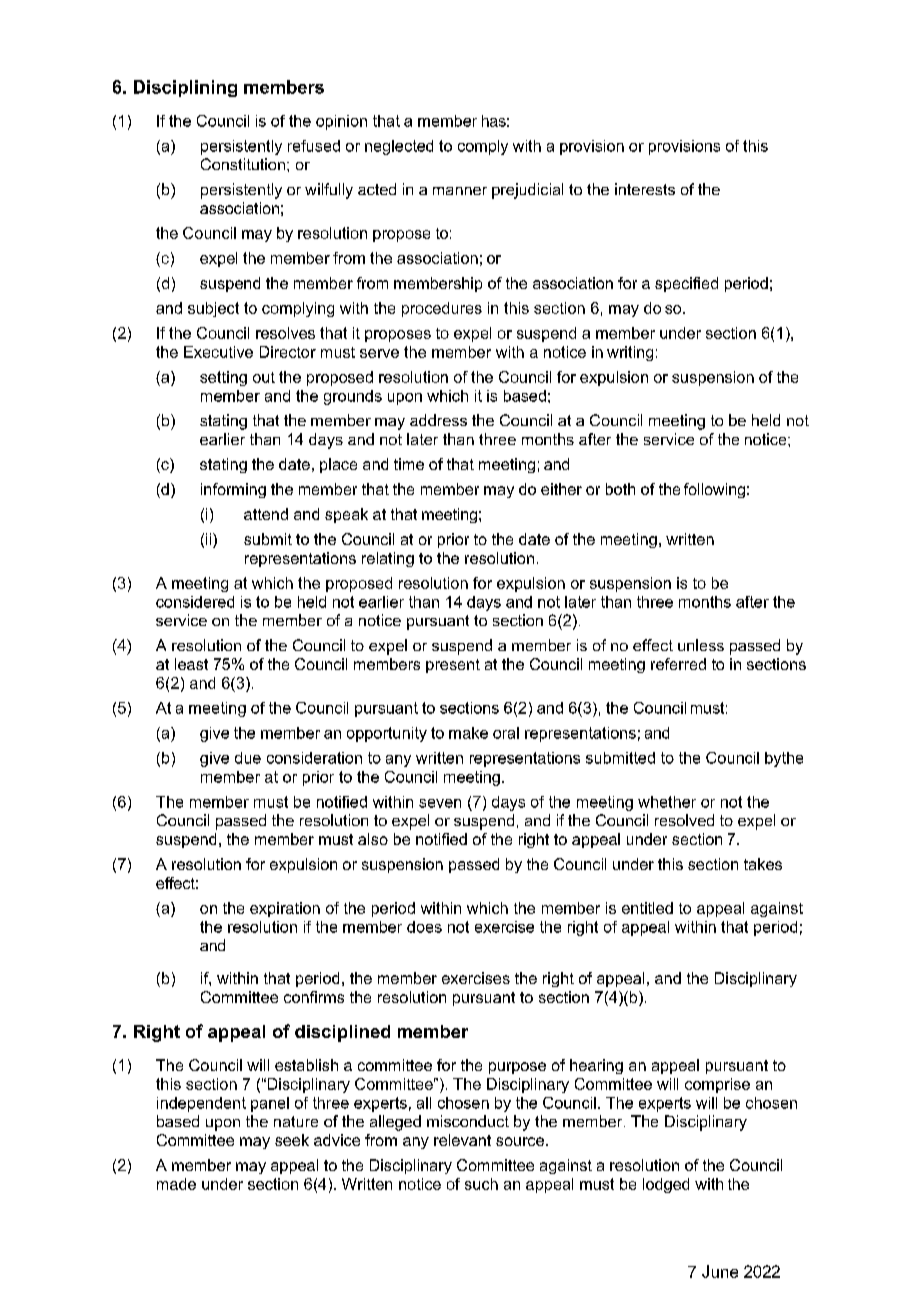 The width and height of the screenshot is (924, 1310). Describe the element at coordinates (233, 490) in the screenshot. I see `informing` at that location.
